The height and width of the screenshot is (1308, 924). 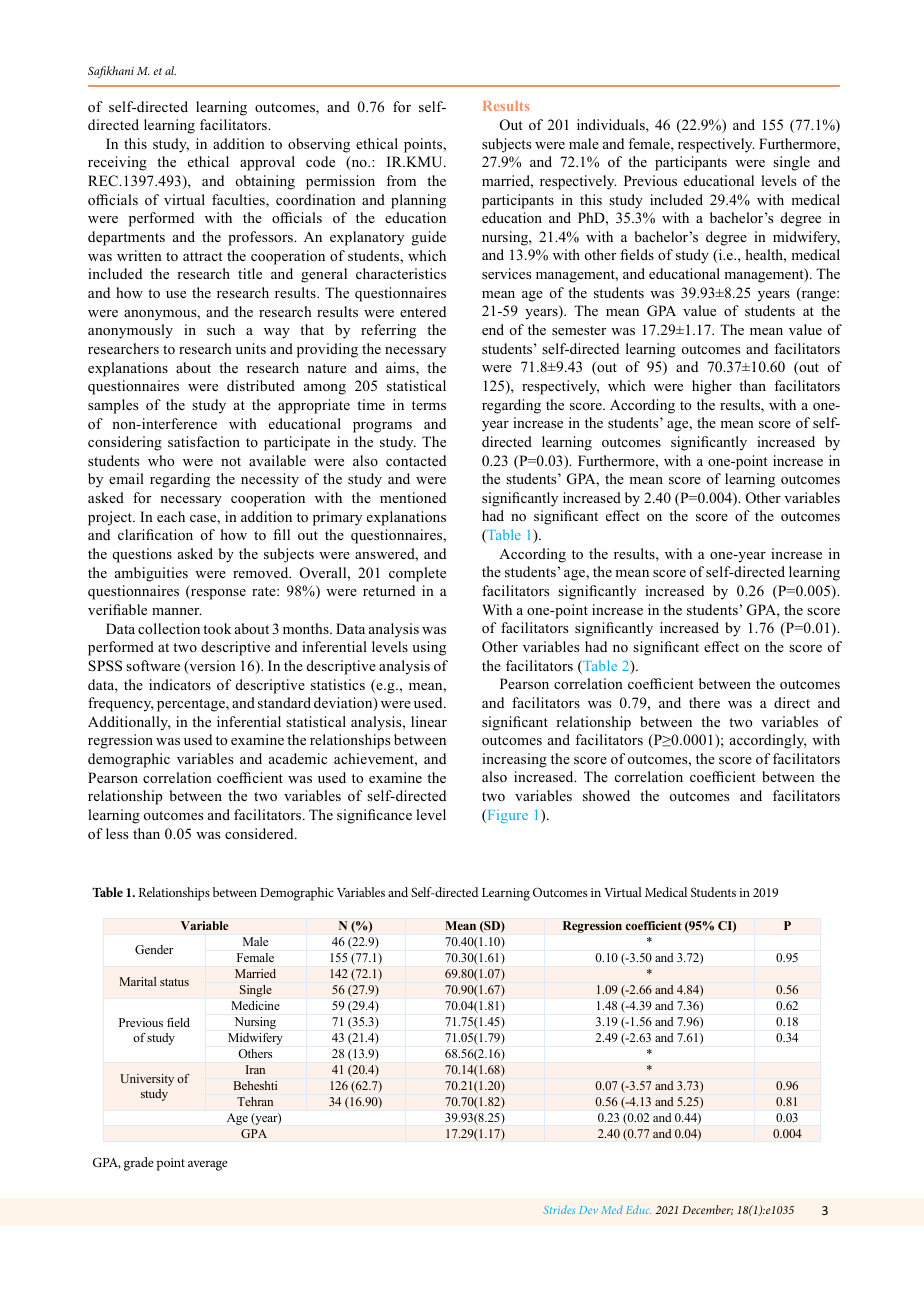 What do you see at coordinates (506, 273) in the screenshot?
I see `services` at bounding box center [506, 273].
